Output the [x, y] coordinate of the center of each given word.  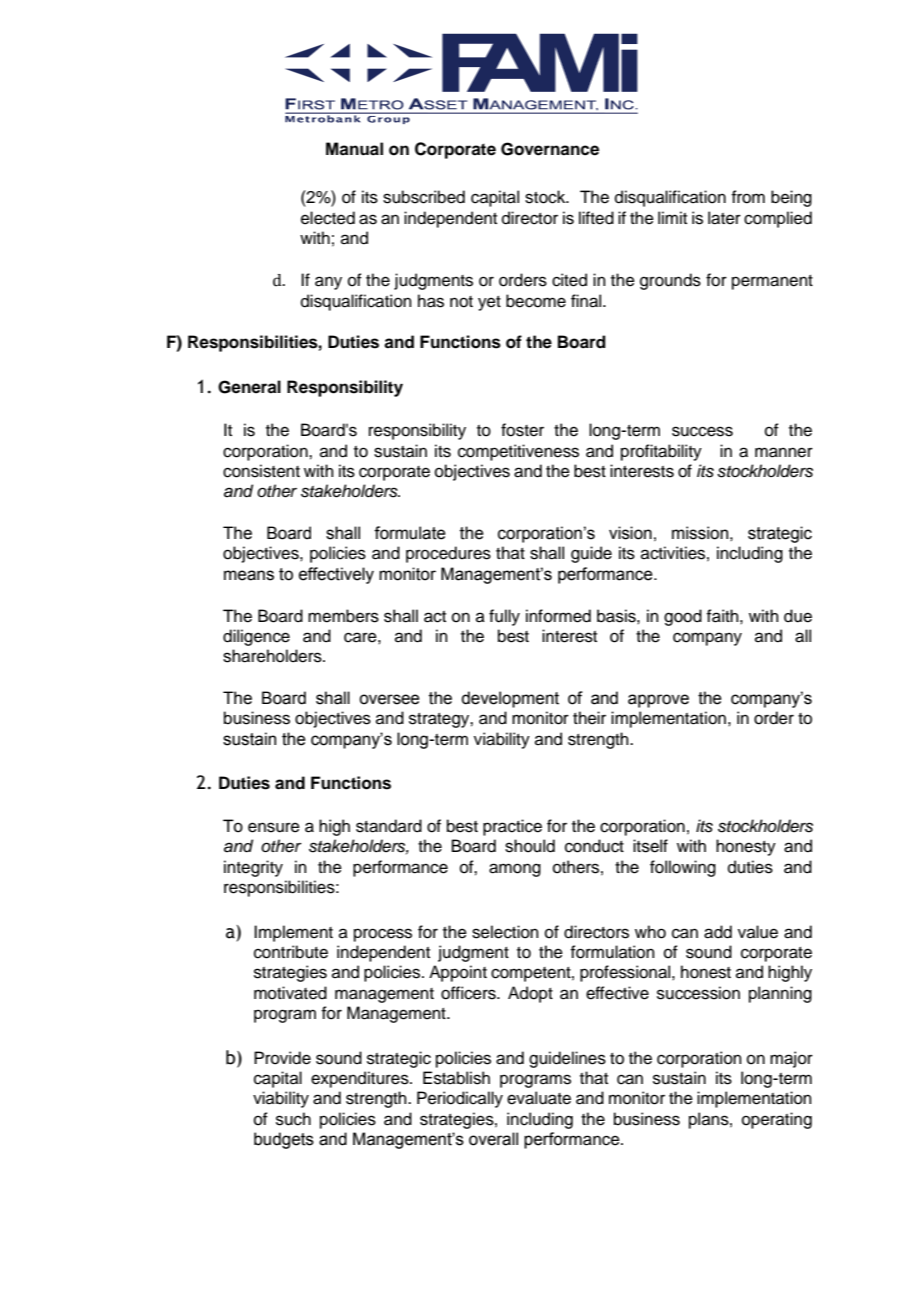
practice [512, 827]
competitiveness [518, 452]
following [683, 868]
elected [328, 218]
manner [784, 452]
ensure [274, 827]
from [748, 197]
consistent [261, 471]
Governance [550, 149]
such [293, 1119]
